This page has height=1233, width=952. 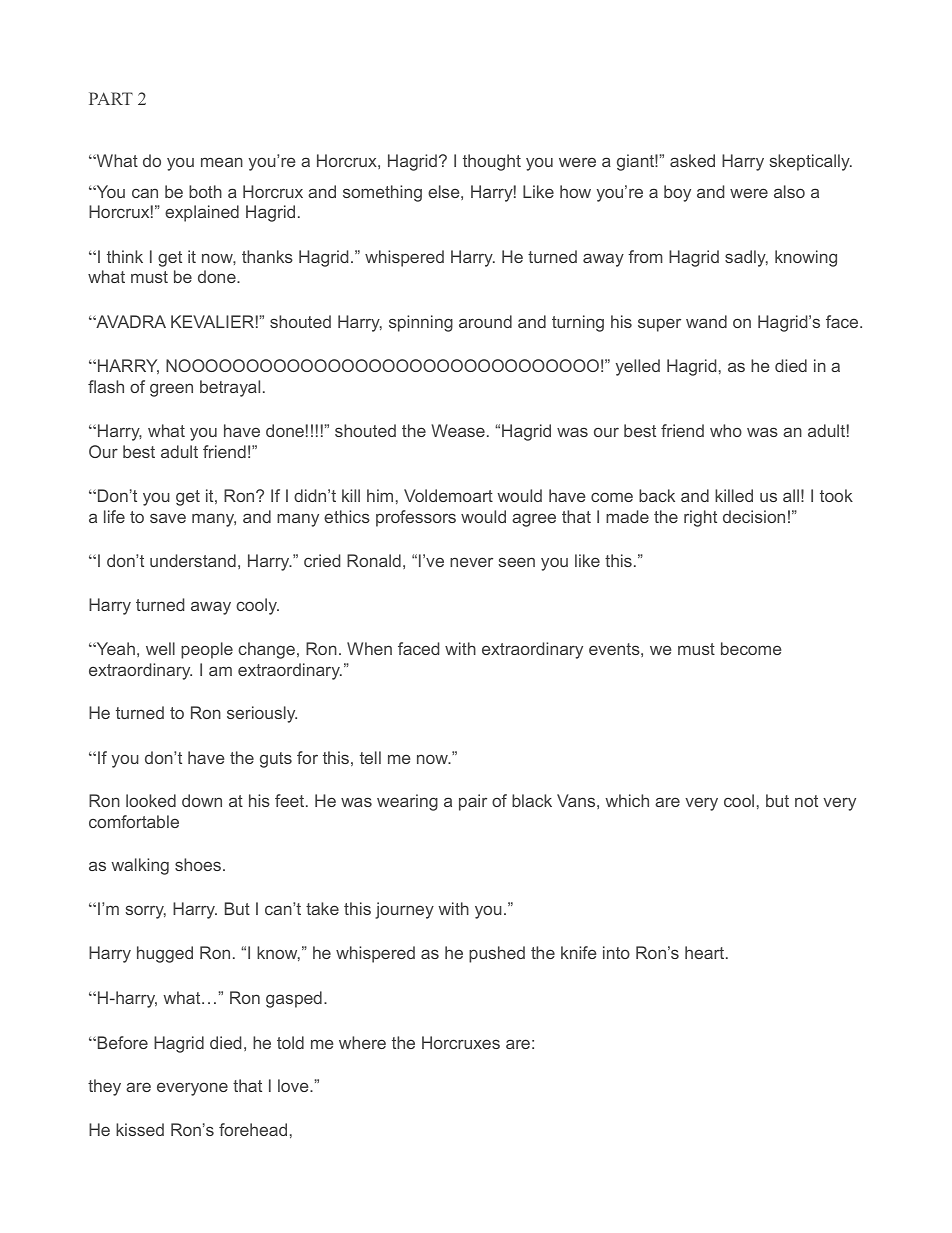 What do you see at coordinates (692, 160) in the page?
I see `asked` at bounding box center [692, 160].
